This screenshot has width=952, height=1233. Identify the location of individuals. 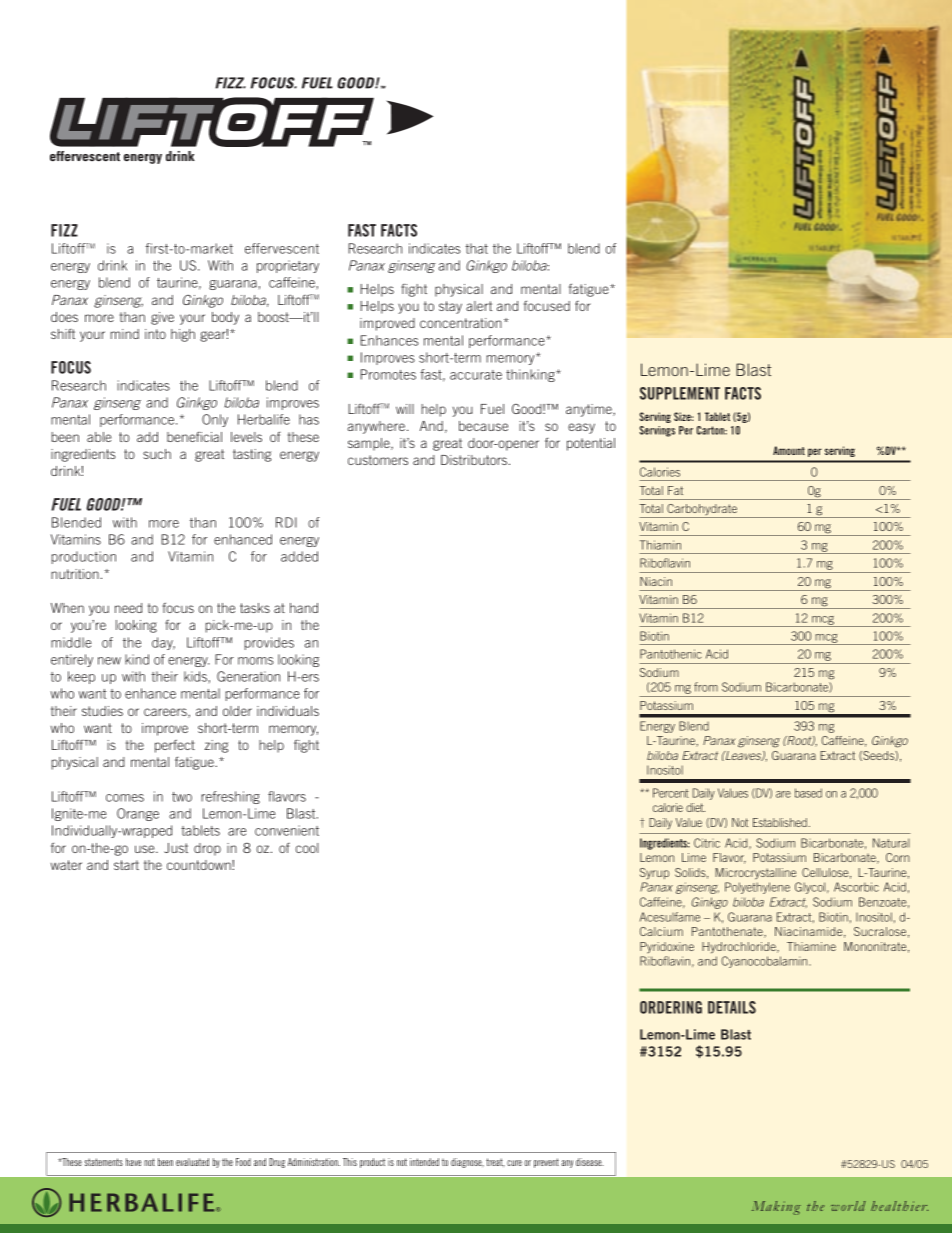
(288, 711).
